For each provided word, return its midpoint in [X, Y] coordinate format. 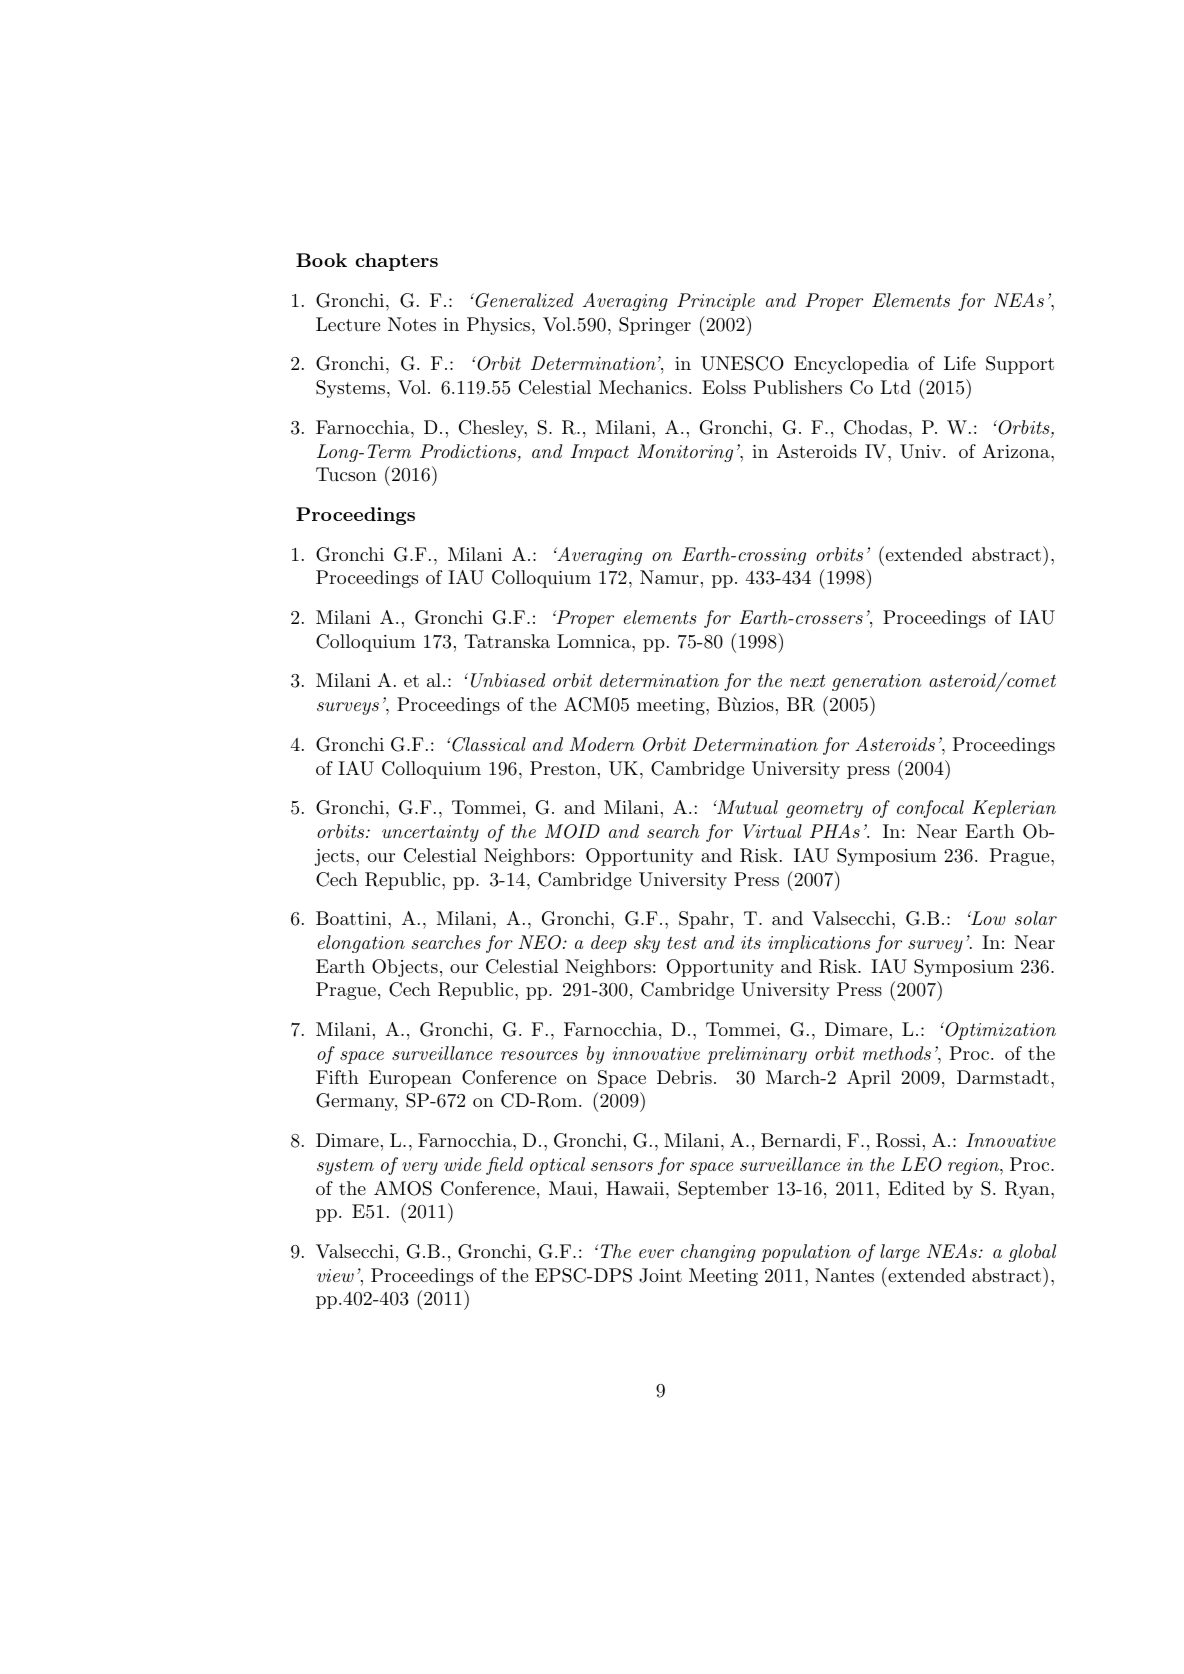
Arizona [1017, 451]
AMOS [403, 1188]
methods [897, 1053]
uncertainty [430, 833]
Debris [684, 1077]
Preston [563, 768]
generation [877, 682]
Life [960, 363]
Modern [602, 744]
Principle [716, 302]
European [410, 1079]
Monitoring [685, 453]
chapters [397, 262]
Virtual [772, 831]
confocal [930, 809]
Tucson [346, 474]
